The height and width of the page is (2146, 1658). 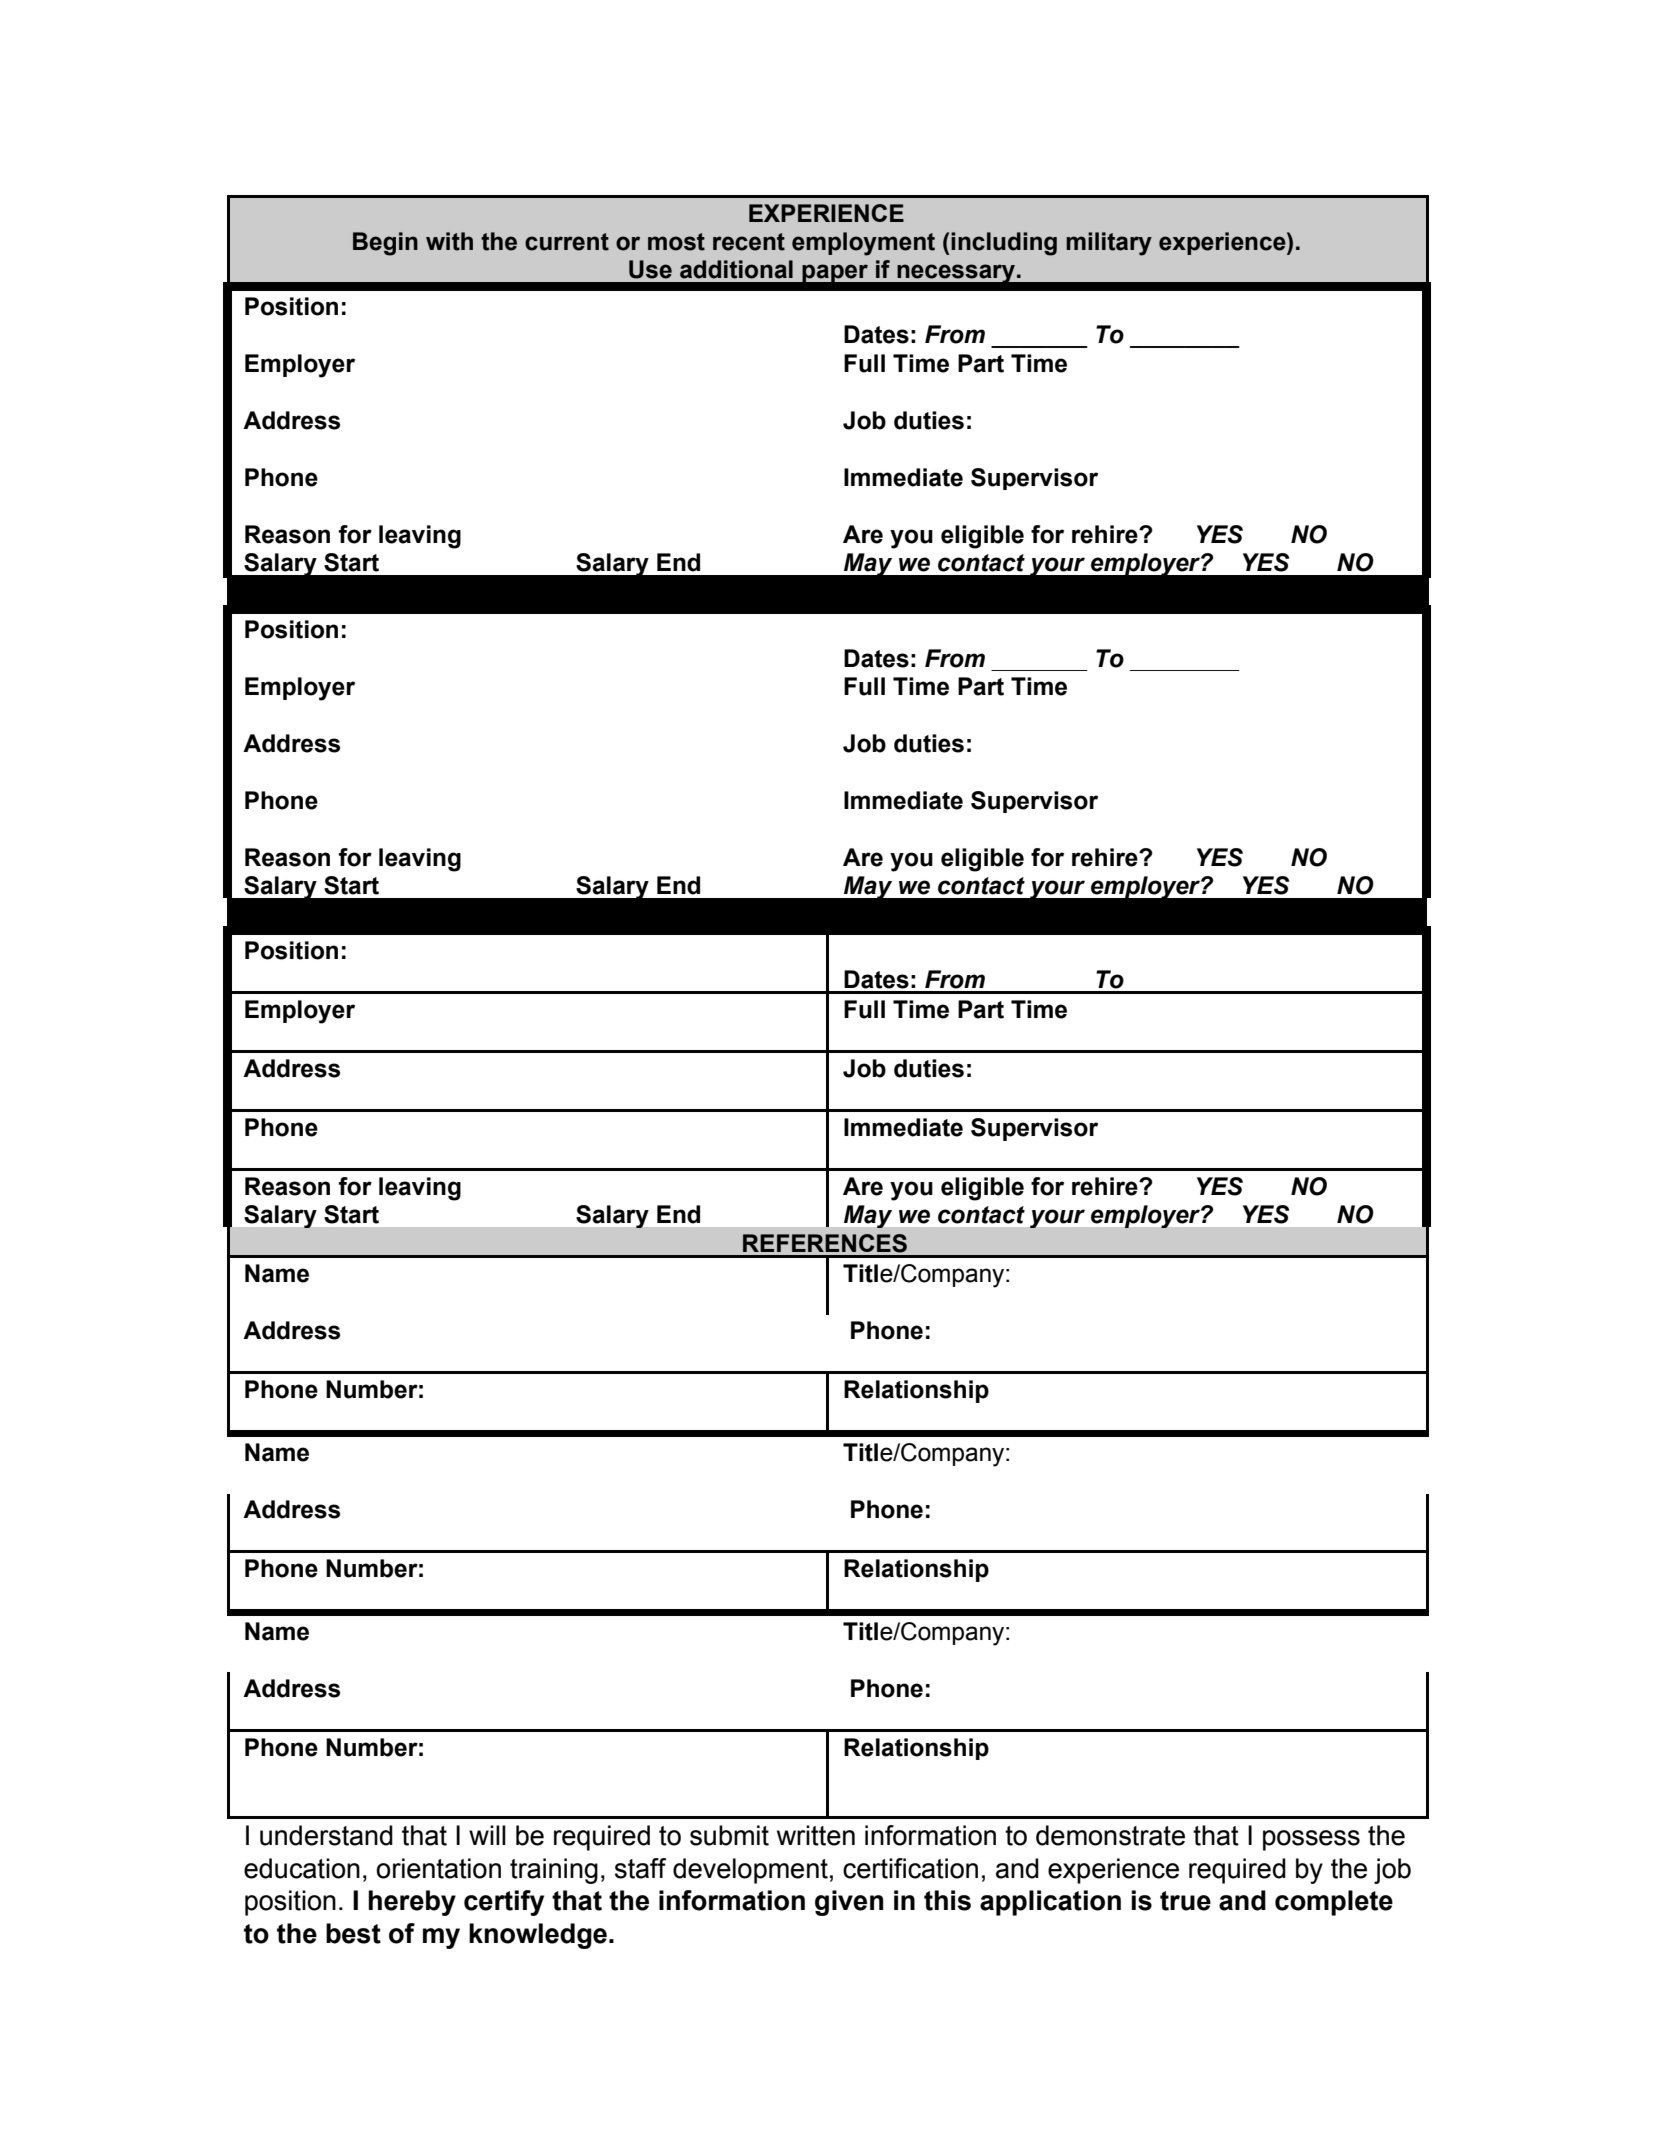 I want to click on possess, so click(x=1311, y=1840).
